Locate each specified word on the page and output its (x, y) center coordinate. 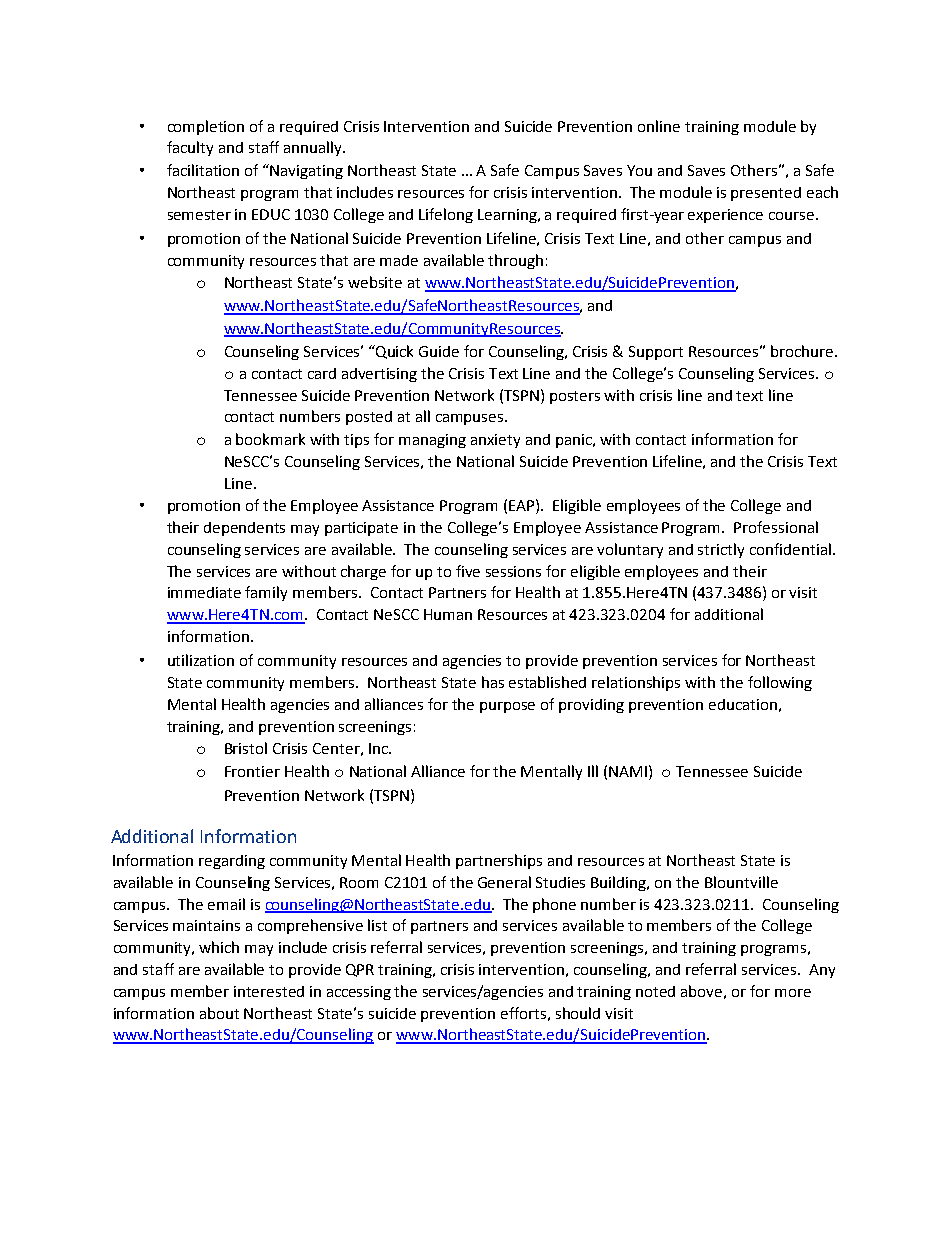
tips (356, 441)
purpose (507, 707)
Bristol (246, 748)
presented (766, 194)
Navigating (306, 172)
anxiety (495, 441)
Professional (776, 527)
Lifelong (446, 215)
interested (269, 991)
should (578, 1013)
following (780, 683)
